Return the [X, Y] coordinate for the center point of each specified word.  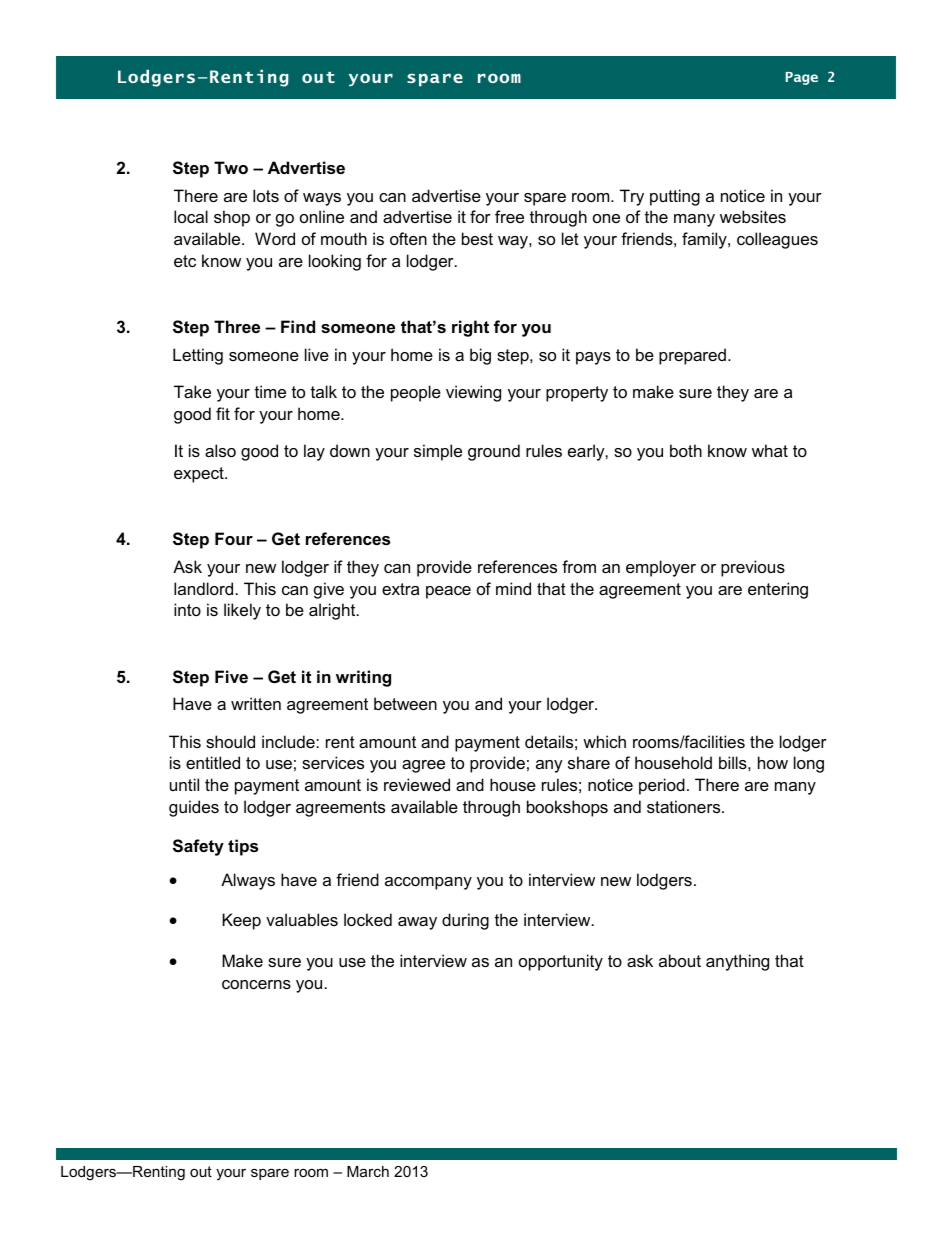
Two [231, 167]
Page [802, 78]
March [368, 1171]
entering [778, 590]
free [509, 216]
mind [513, 588]
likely [242, 611]
